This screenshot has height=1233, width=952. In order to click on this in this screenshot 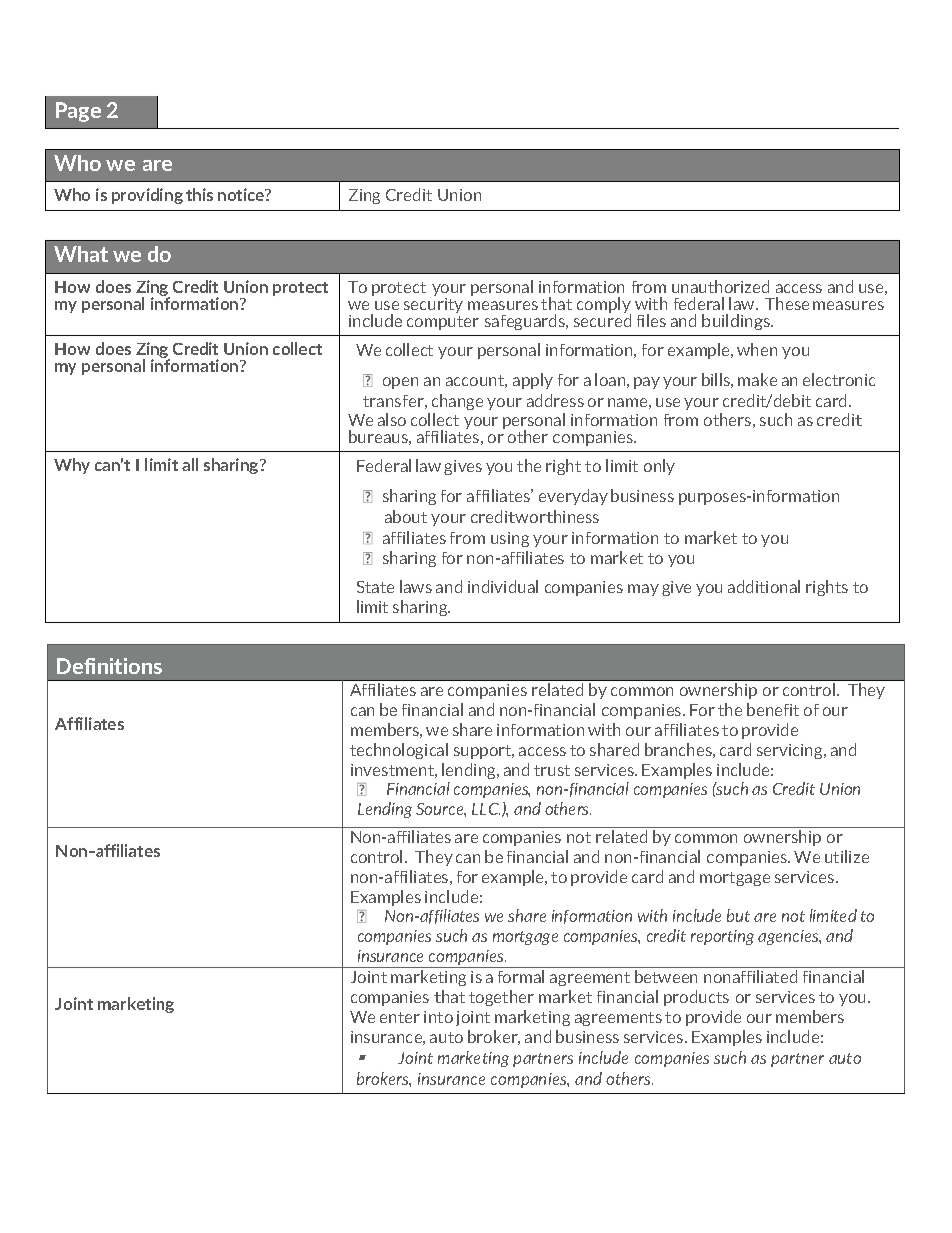, I will do `click(199, 194)`.
